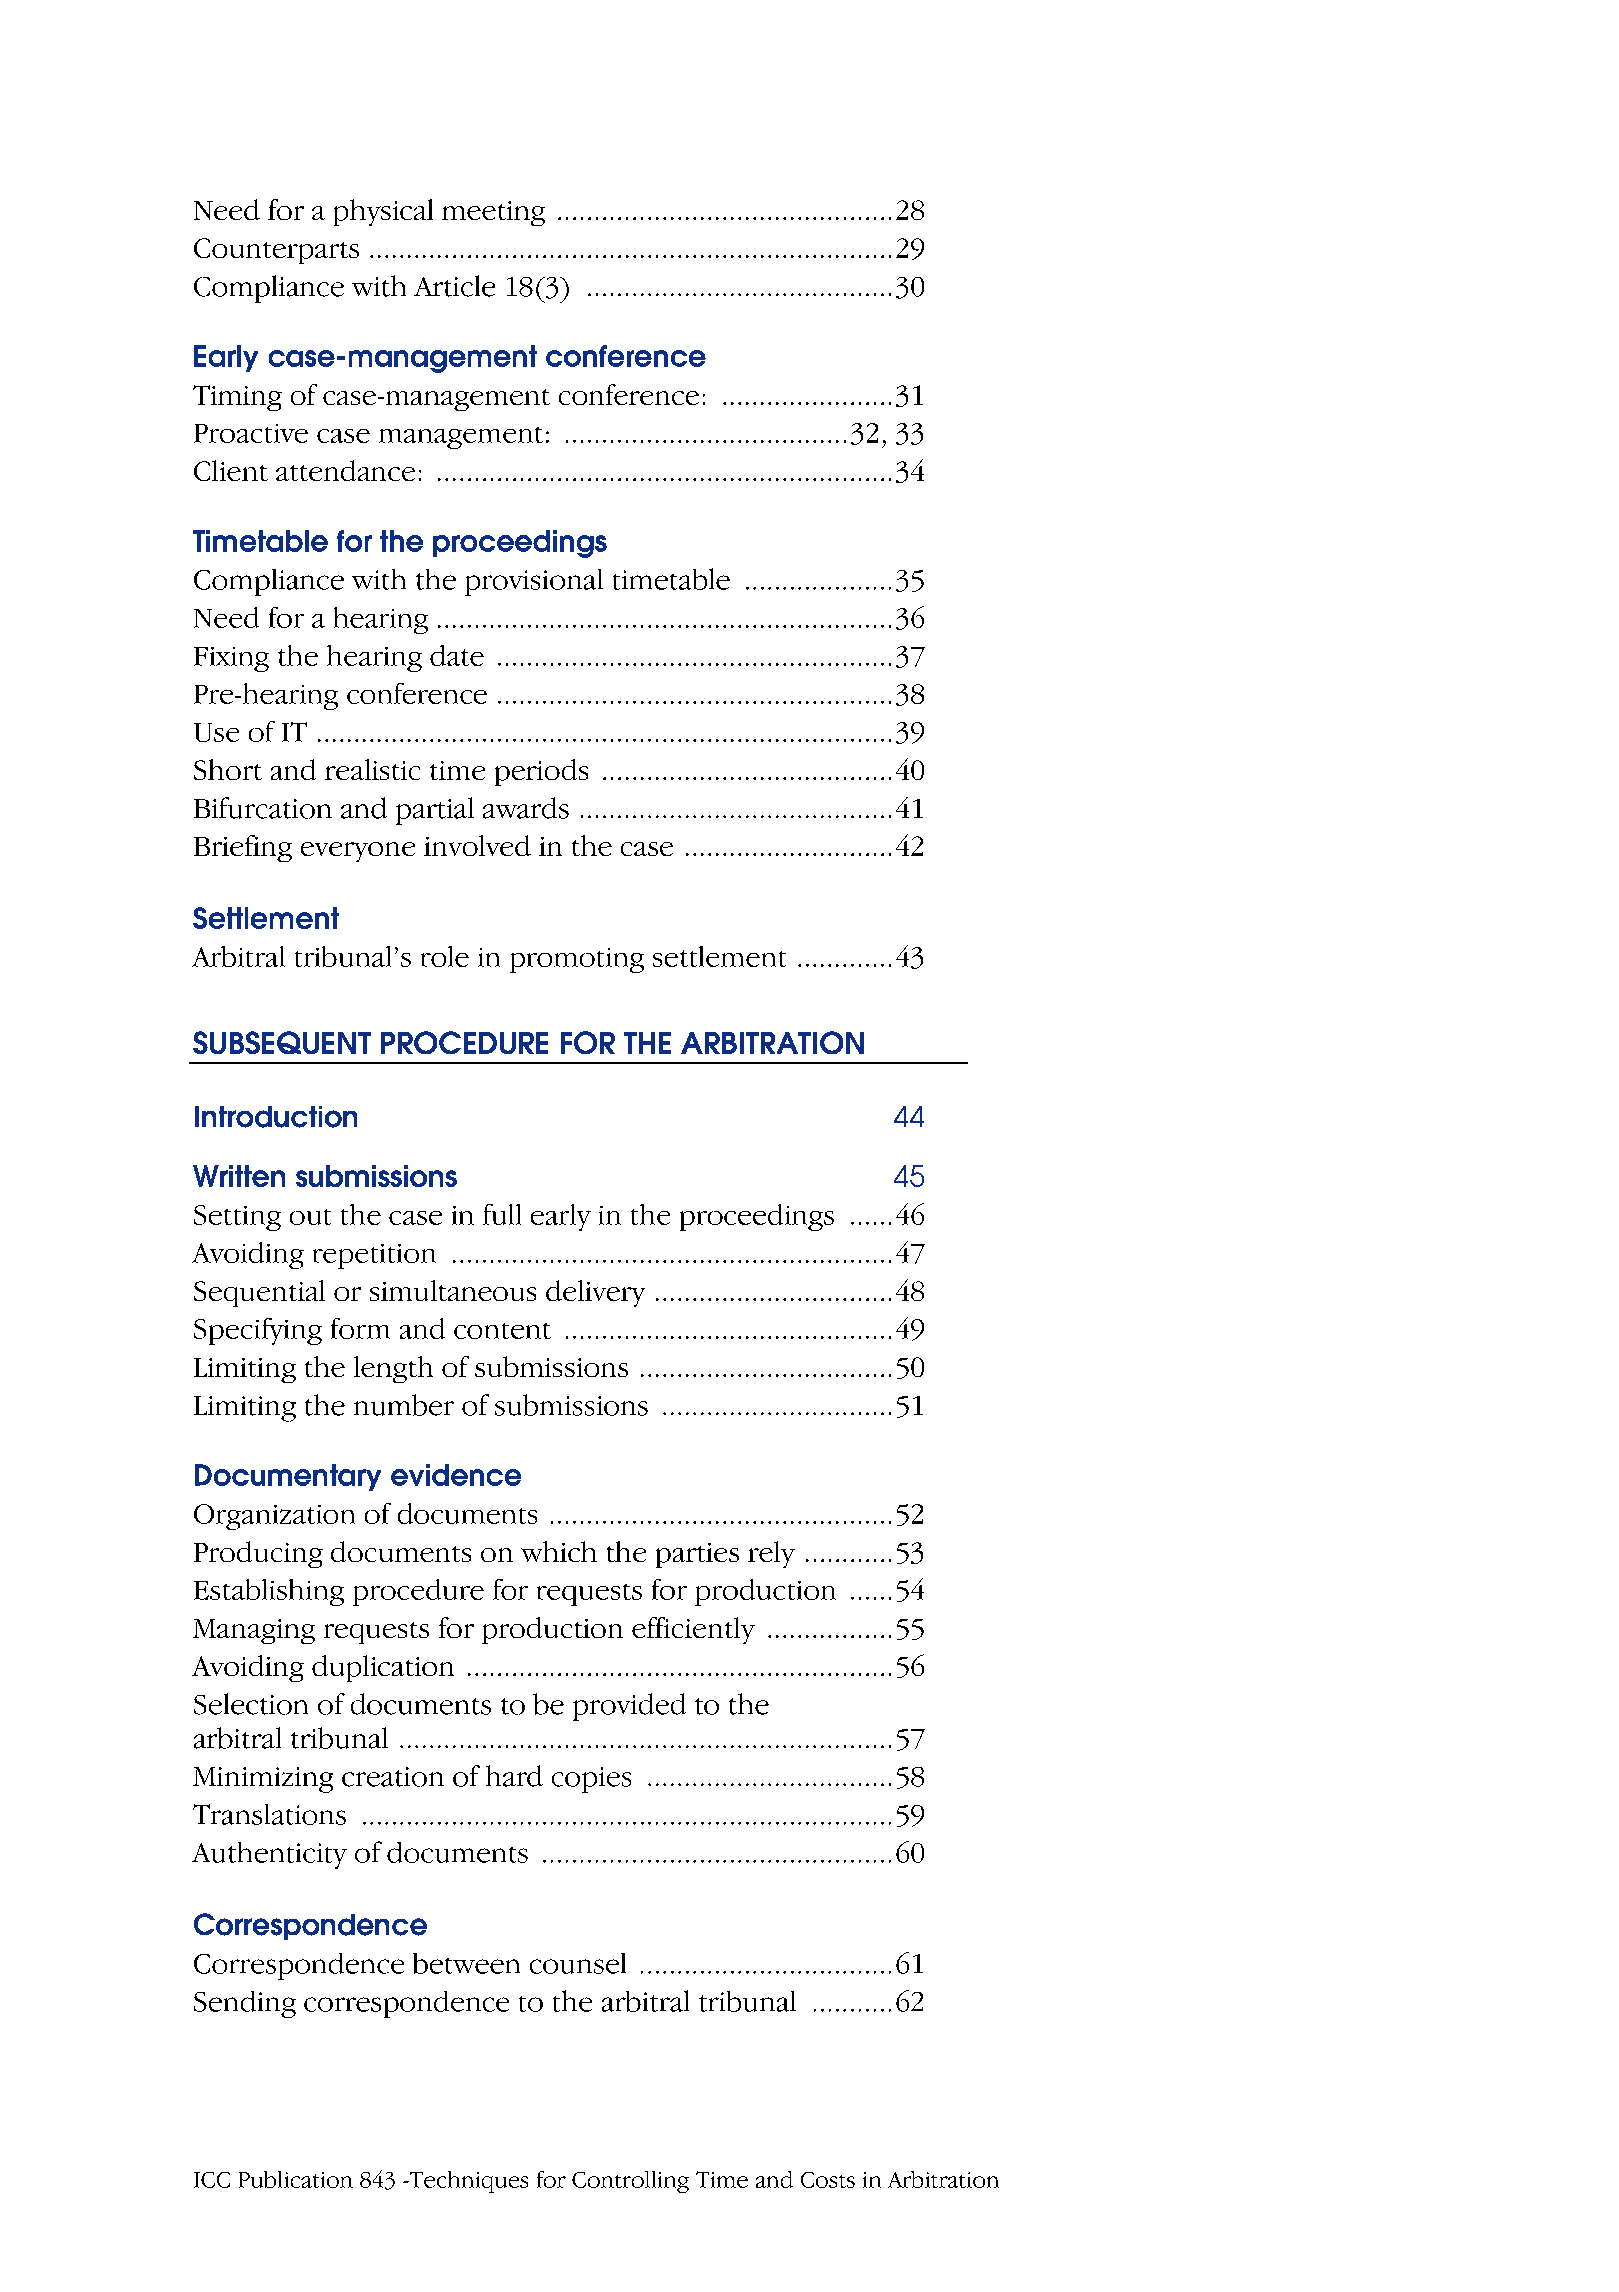 The width and height of the screenshot is (1619, 2292). Describe the element at coordinates (231, 659) in the screenshot. I see `Fixing` at that location.
